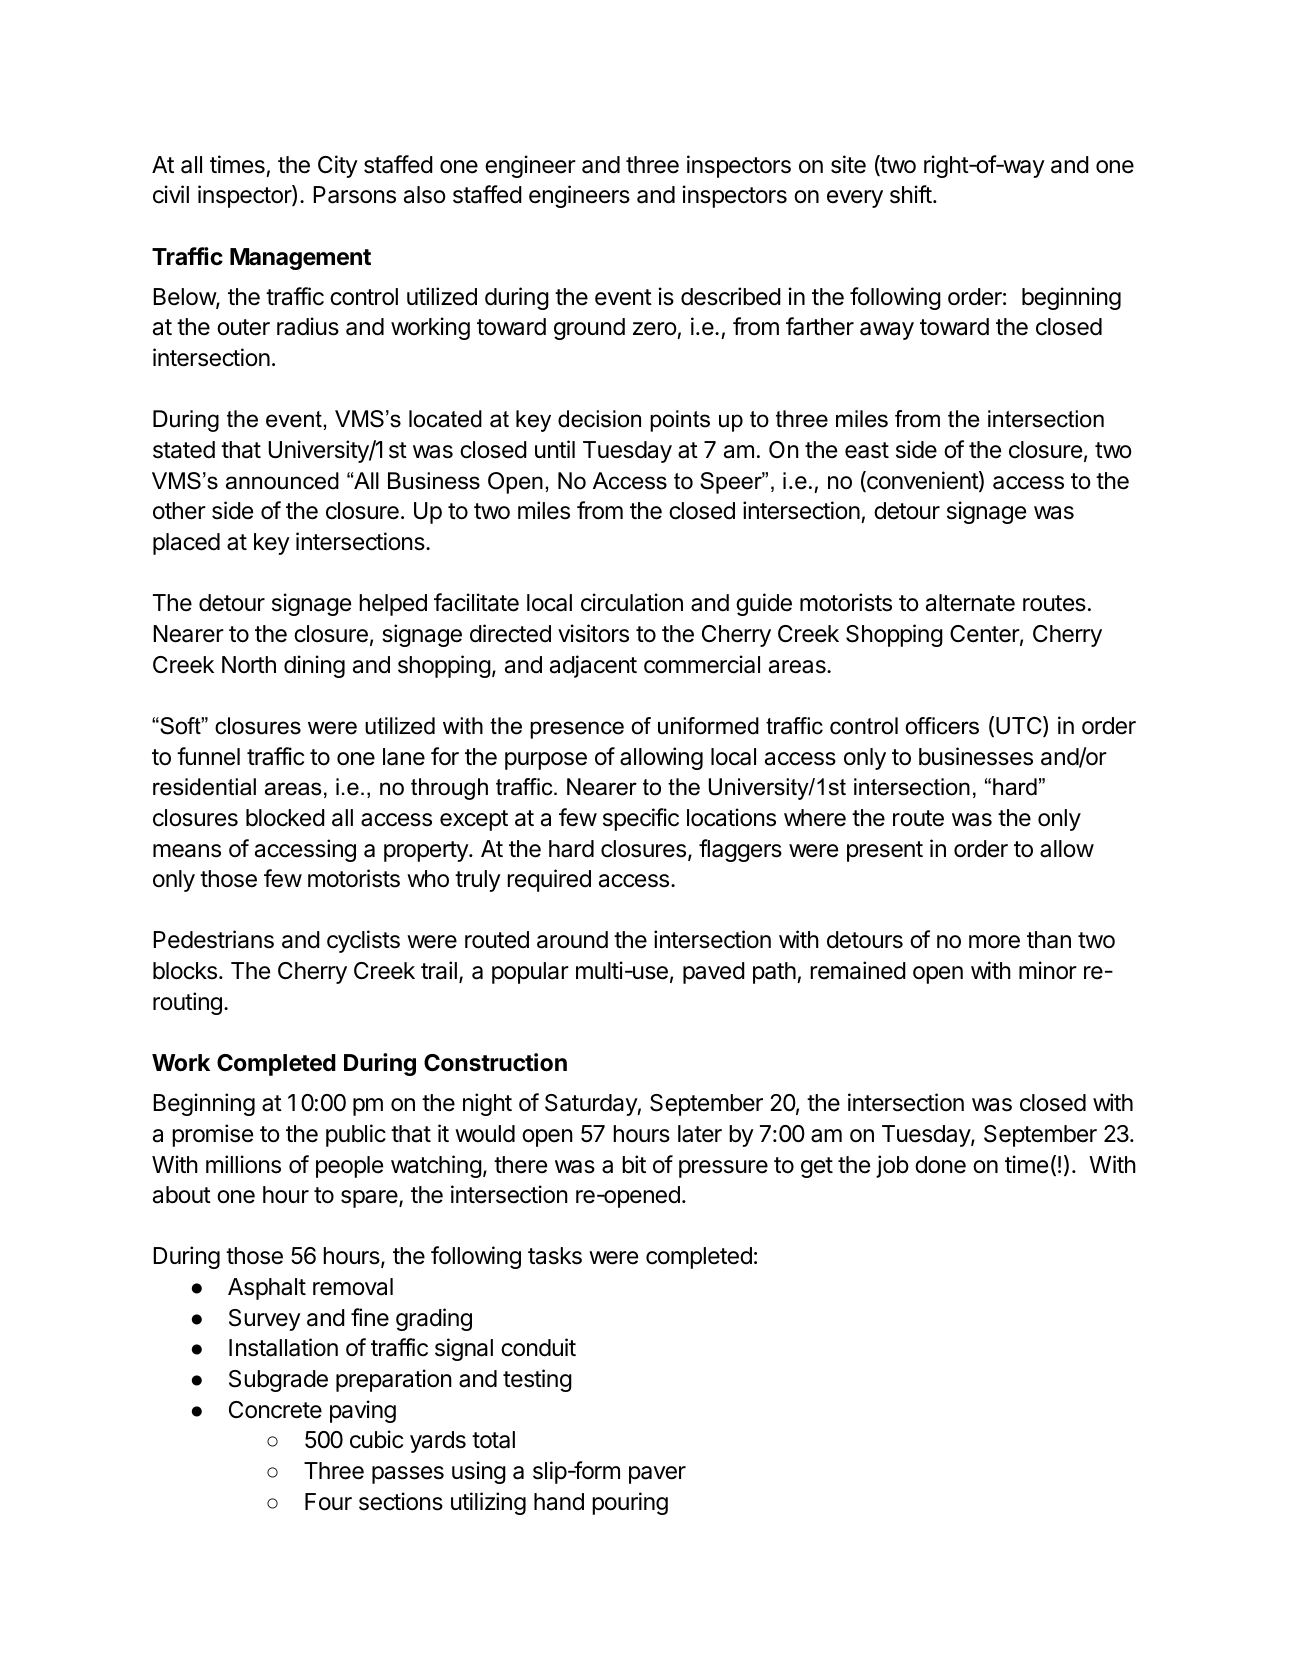 This document has height=1669, width=1290. I want to click on specific, so click(641, 819).
